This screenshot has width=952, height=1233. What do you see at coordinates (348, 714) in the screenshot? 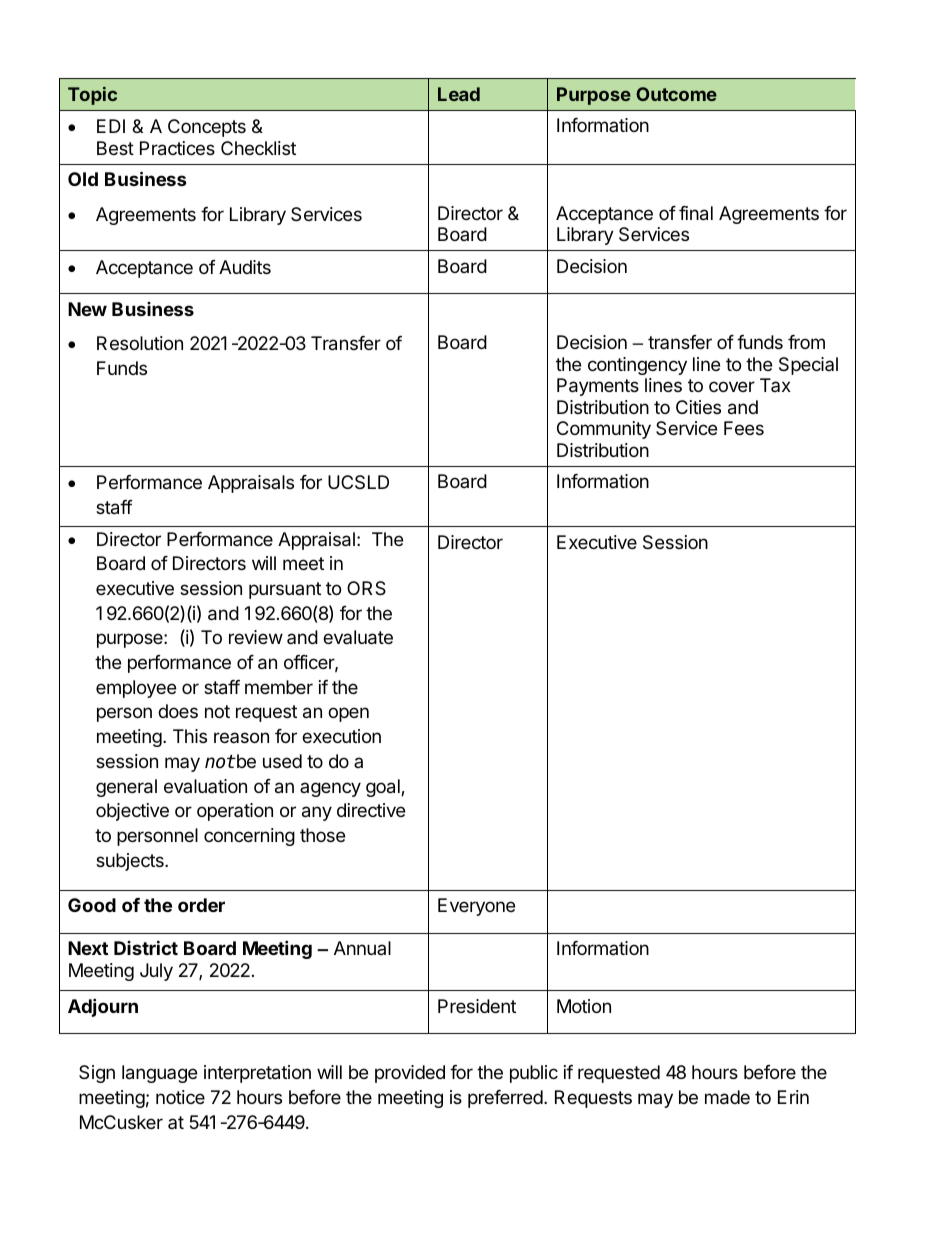
I see `open` at bounding box center [348, 714].
